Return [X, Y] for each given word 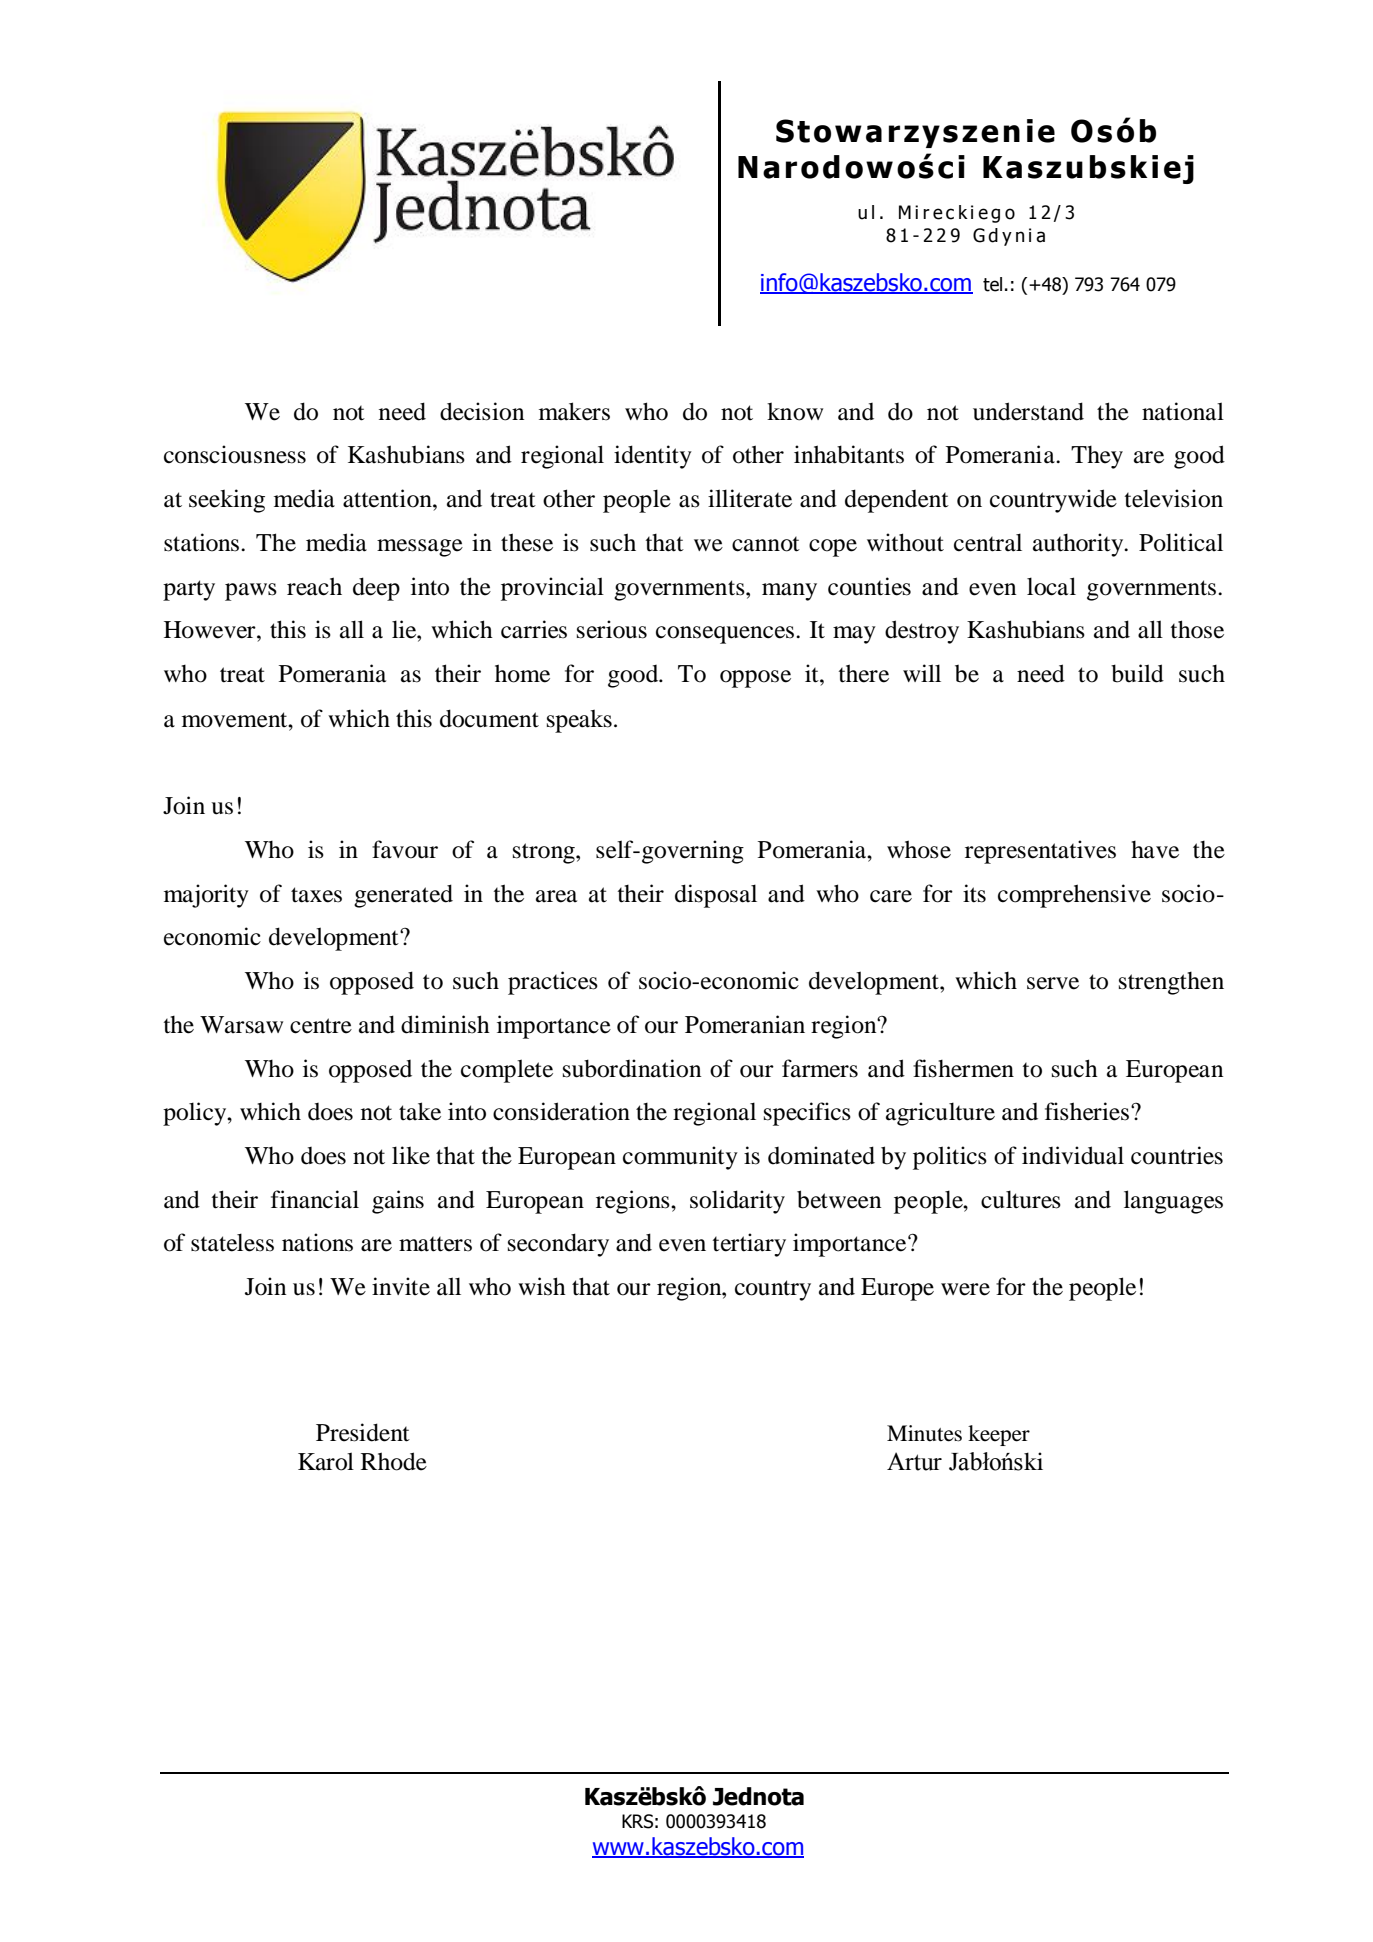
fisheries [1088, 1111]
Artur [914, 1461]
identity [653, 457]
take [420, 1111]
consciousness [235, 454]
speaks [579, 721]
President [363, 1432]
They [1097, 457]
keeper [999, 1435]
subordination [632, 1068]
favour [405, 849]
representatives [1040, 852]
